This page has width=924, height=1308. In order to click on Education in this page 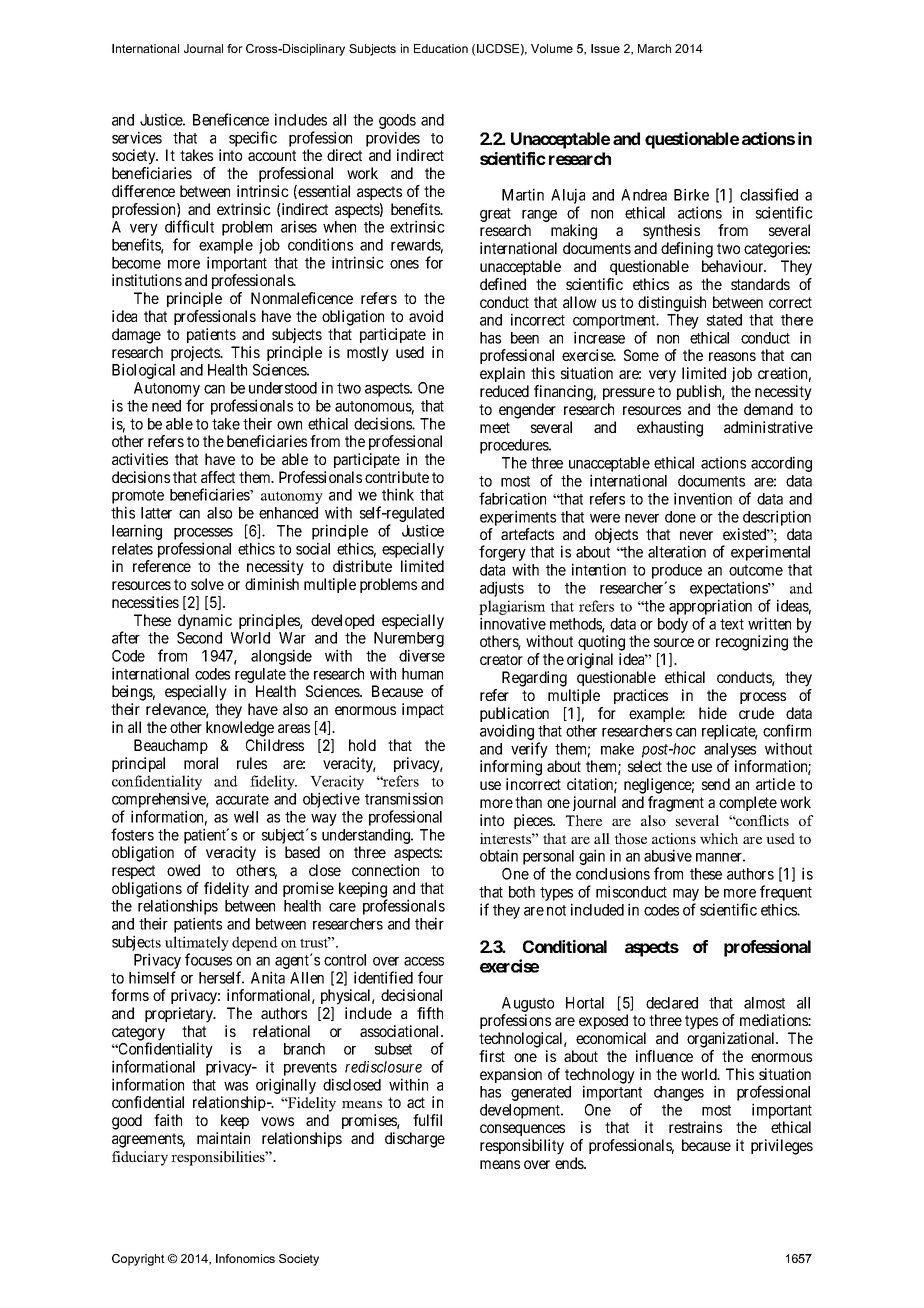, I will do `click(441, 48)`.
